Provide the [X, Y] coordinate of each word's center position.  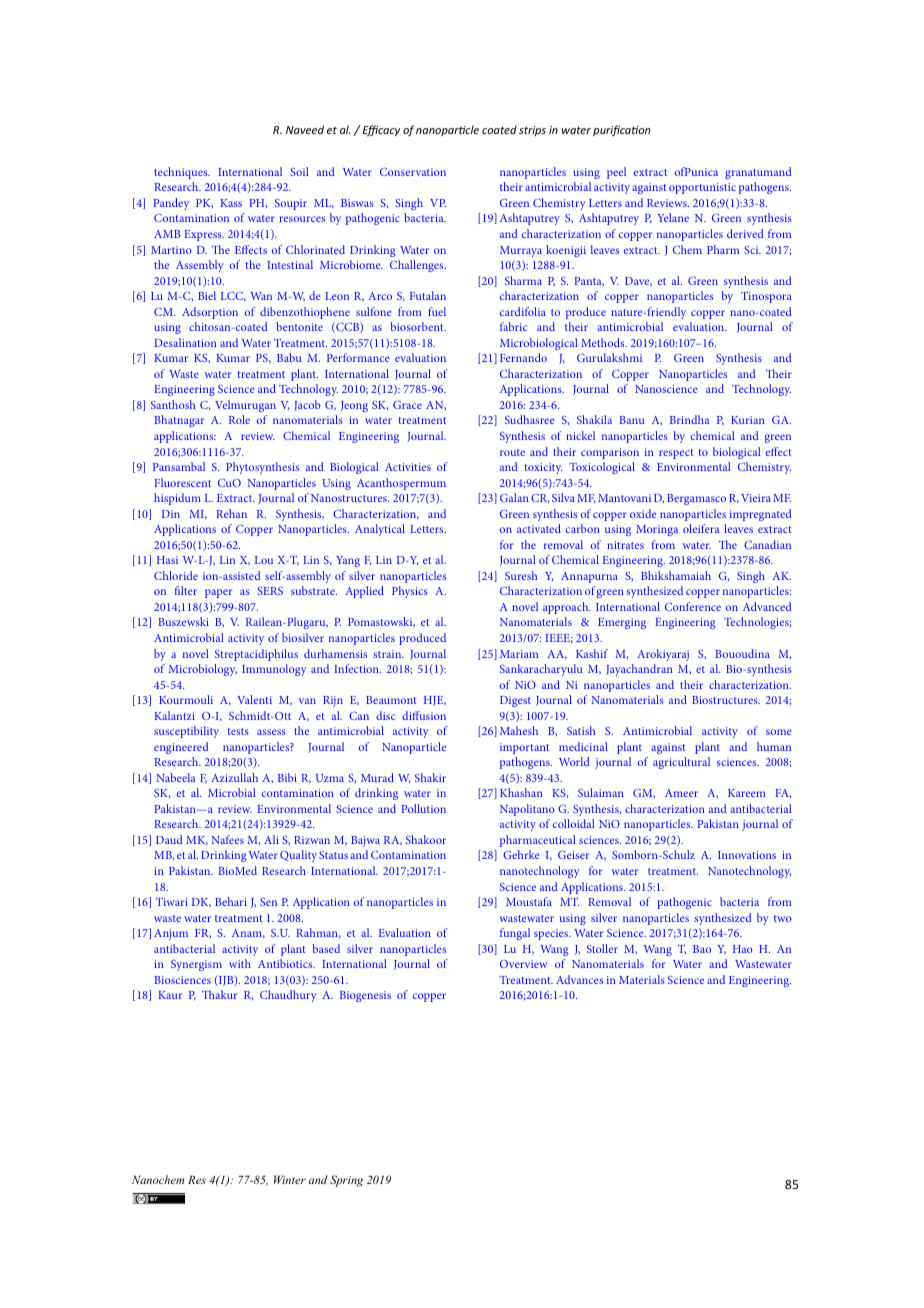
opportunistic [702, 188]
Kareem [746, 793]
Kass [231, 203]
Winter [290, 1179]
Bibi [287, 777]
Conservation [413, 172]
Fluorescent [182, 482]
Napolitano [527, 810]
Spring [346, 1181]
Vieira [756, 498]
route [512, 452]
